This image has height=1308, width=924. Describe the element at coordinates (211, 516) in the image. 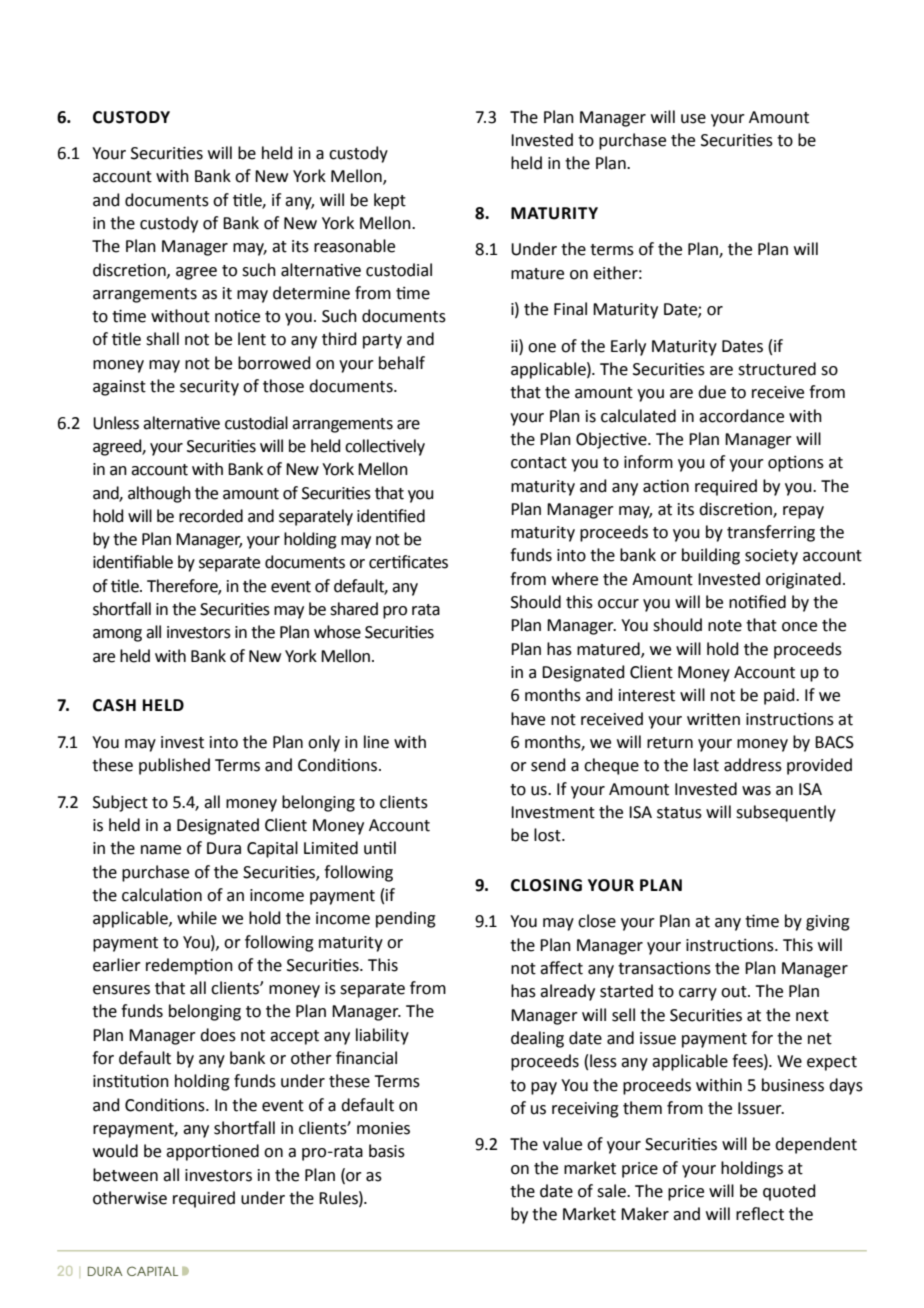

I see `recorded` at that location.
